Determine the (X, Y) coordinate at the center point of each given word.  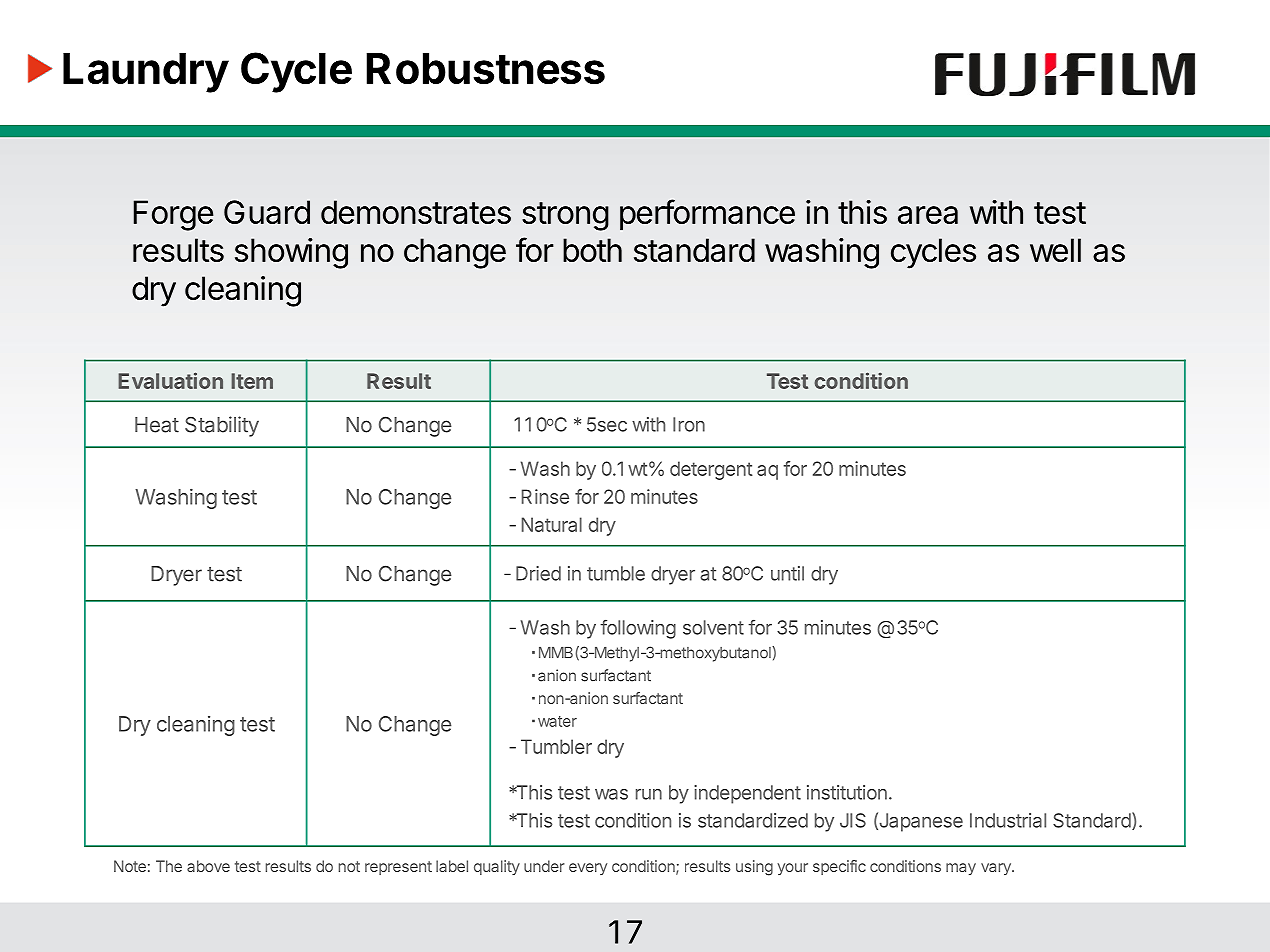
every (588, 869)
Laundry (146, 73)
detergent (711, 470)
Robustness (485, 68)
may (961, 869)
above (208, 866)
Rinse (545, 496)
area (928, 215)
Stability (222, 426)
